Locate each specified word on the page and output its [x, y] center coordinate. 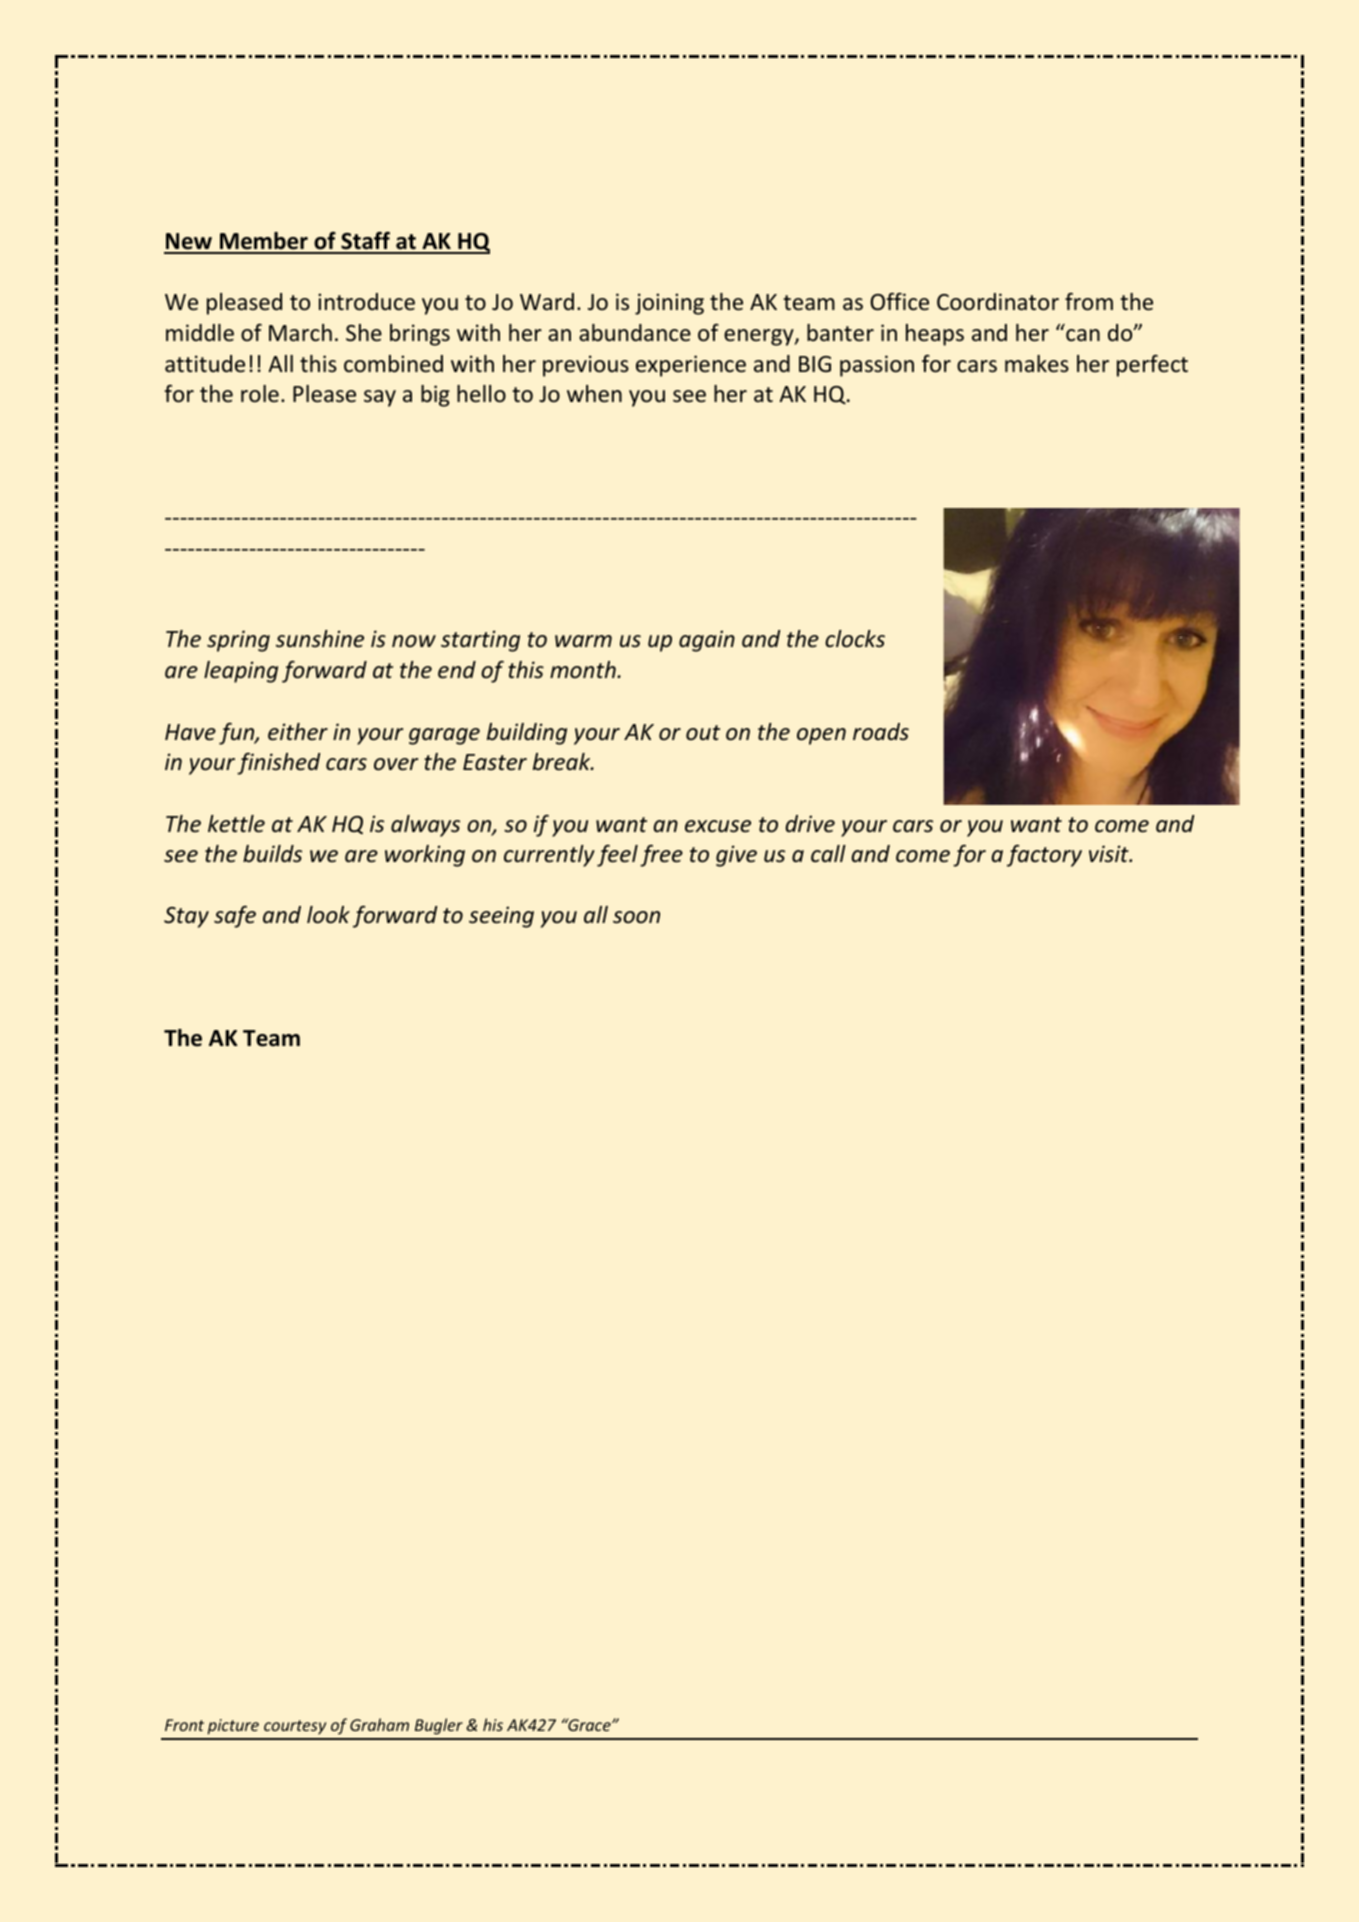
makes [1037, 364]
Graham [379, 1724]
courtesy [295, 1727]
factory [1044, 855]
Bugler [439, 1726]
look [328, 915]
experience [691, 366]
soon [636, 917]
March [300, 333]
